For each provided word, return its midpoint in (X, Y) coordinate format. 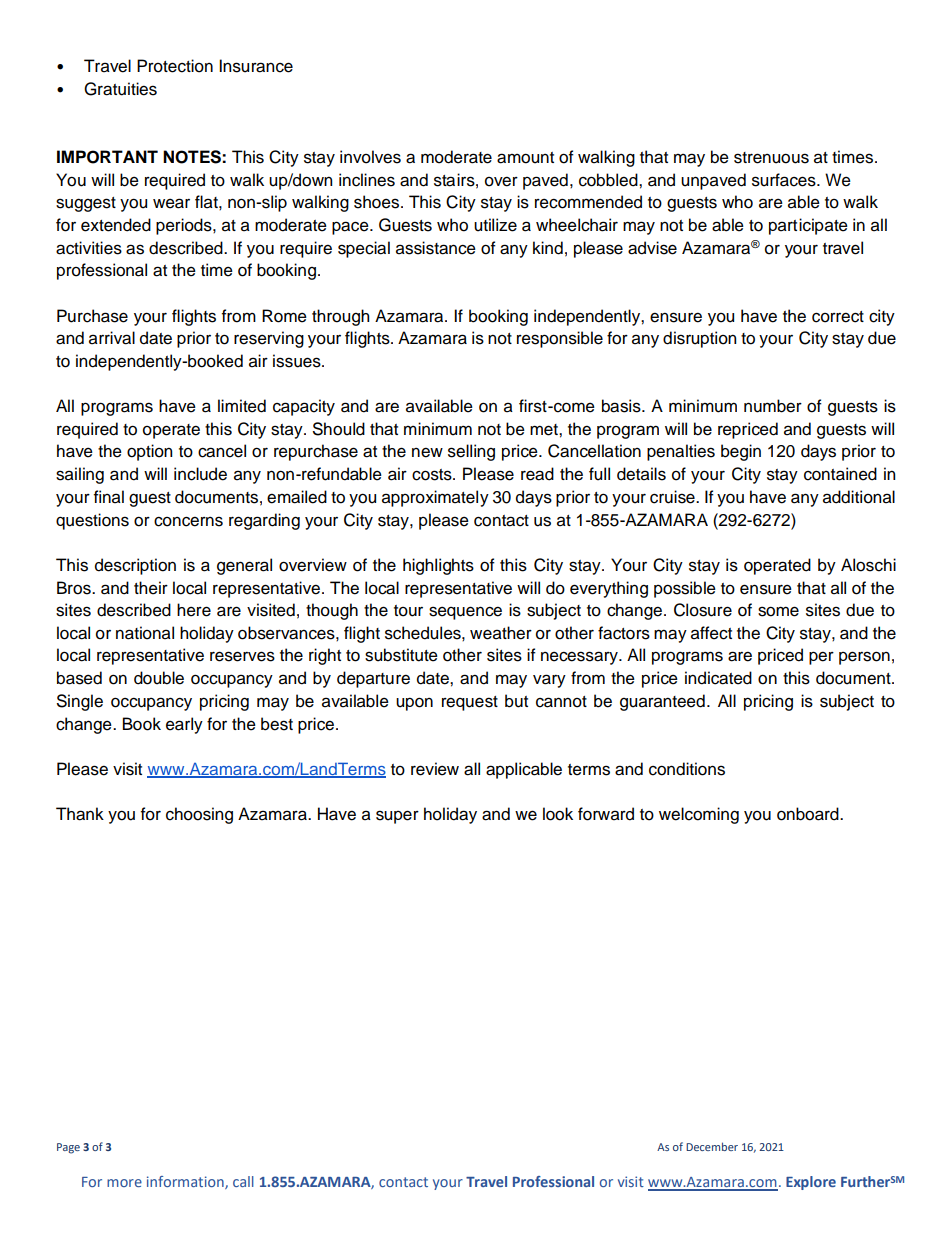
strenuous (771, 158)
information (186, 1182)
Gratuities (120, 89)
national (145, 633)
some (778, 611)
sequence (465, 613)
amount (525, 158)
